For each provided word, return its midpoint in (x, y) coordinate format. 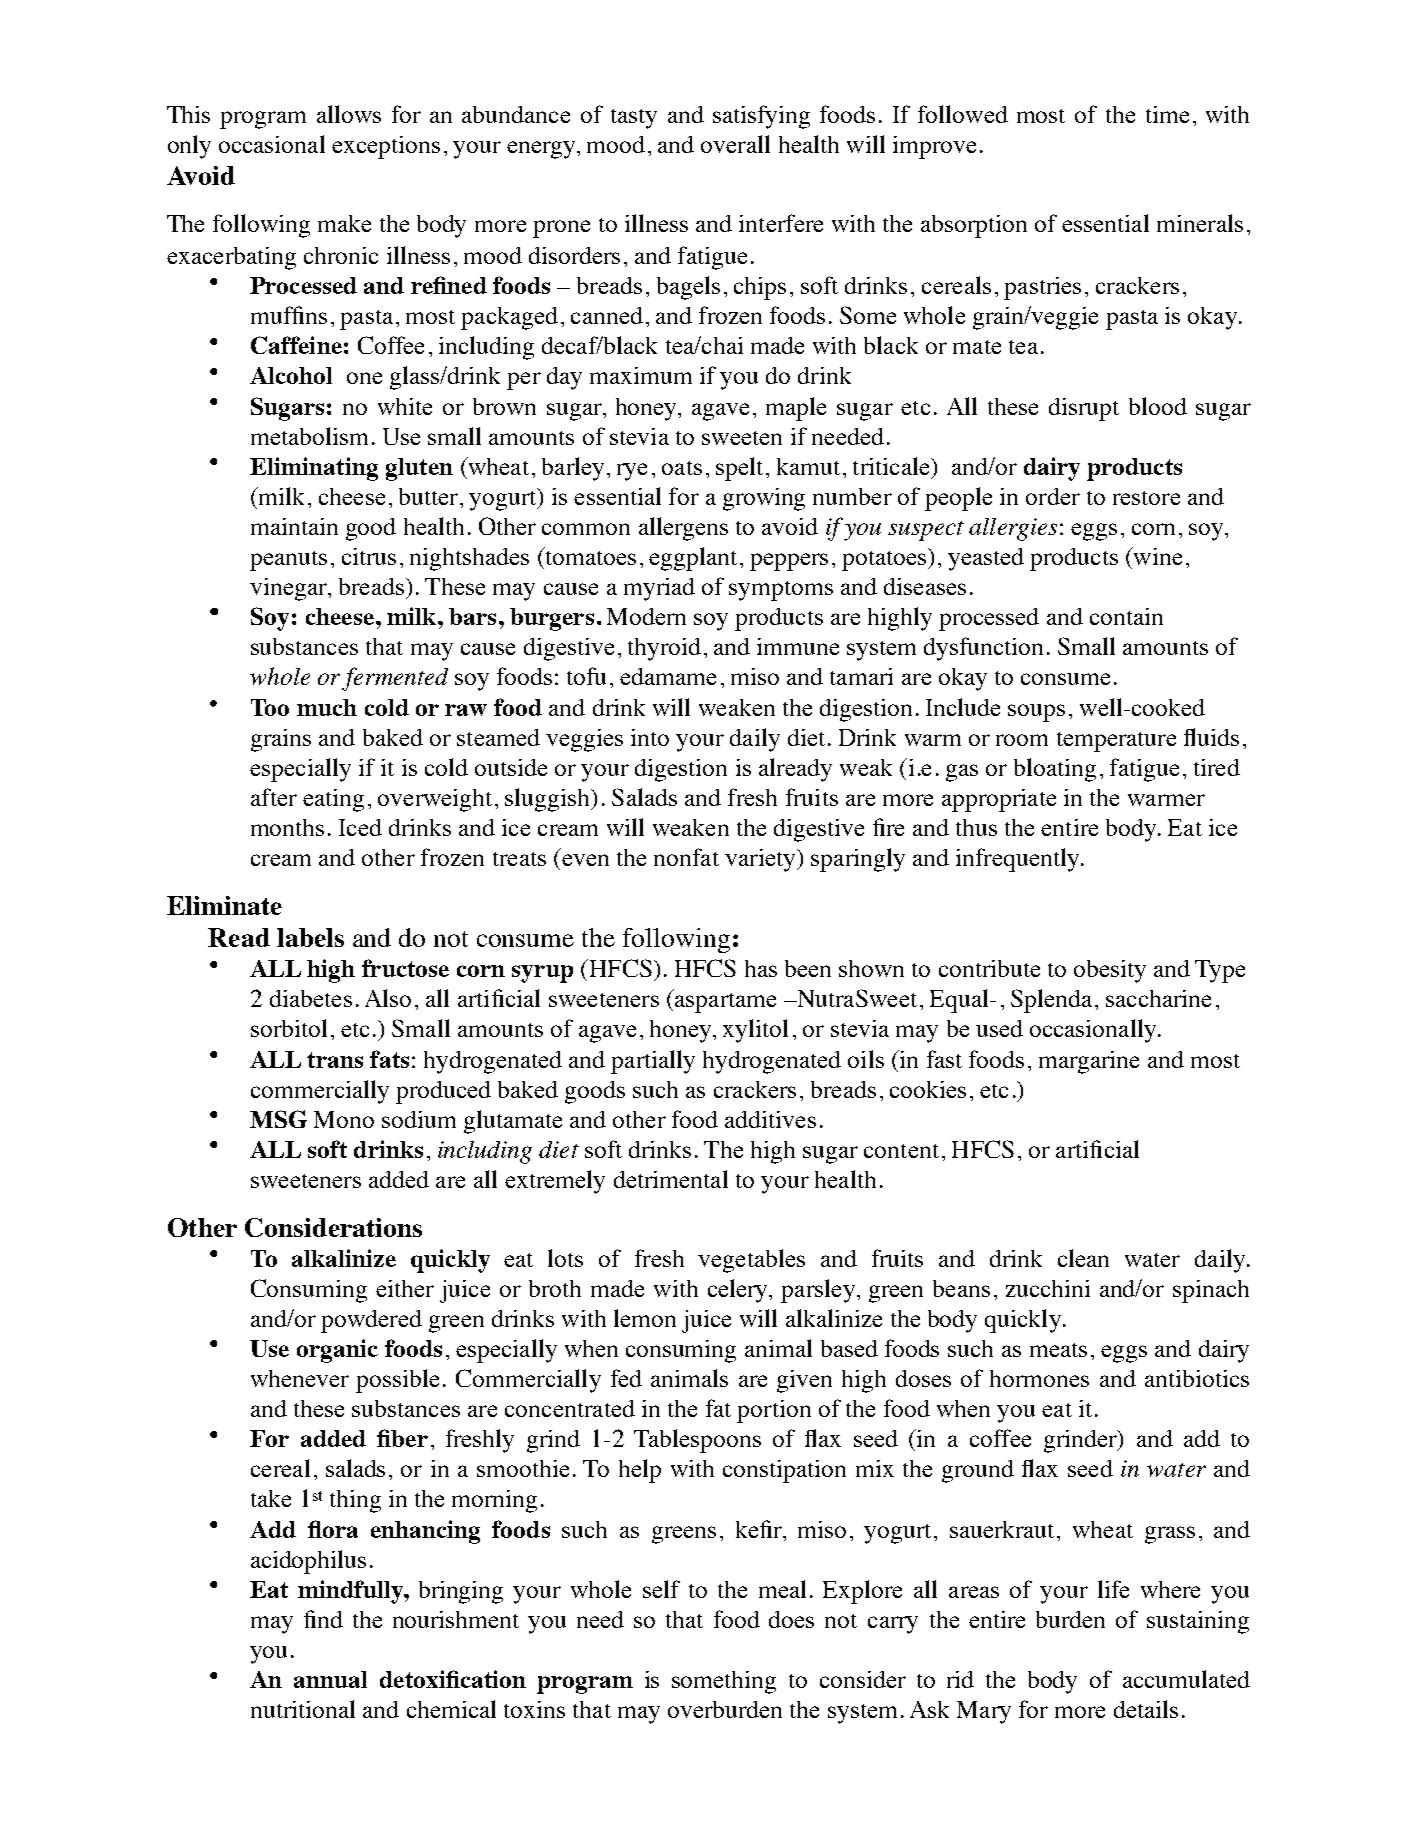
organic (337, 1351)
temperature (1116, 742)
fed (626, 1378)
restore (1146, 498)
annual (330, 1679)
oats (682, 468)
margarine (1089, 1062)
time (1167, 114)
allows (349, 114)
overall (735, 144)
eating (333, 800)
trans (335, 1060)
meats (1058, 1350)
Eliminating (314, 469)
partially (653, 1062)
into (650, 737)
